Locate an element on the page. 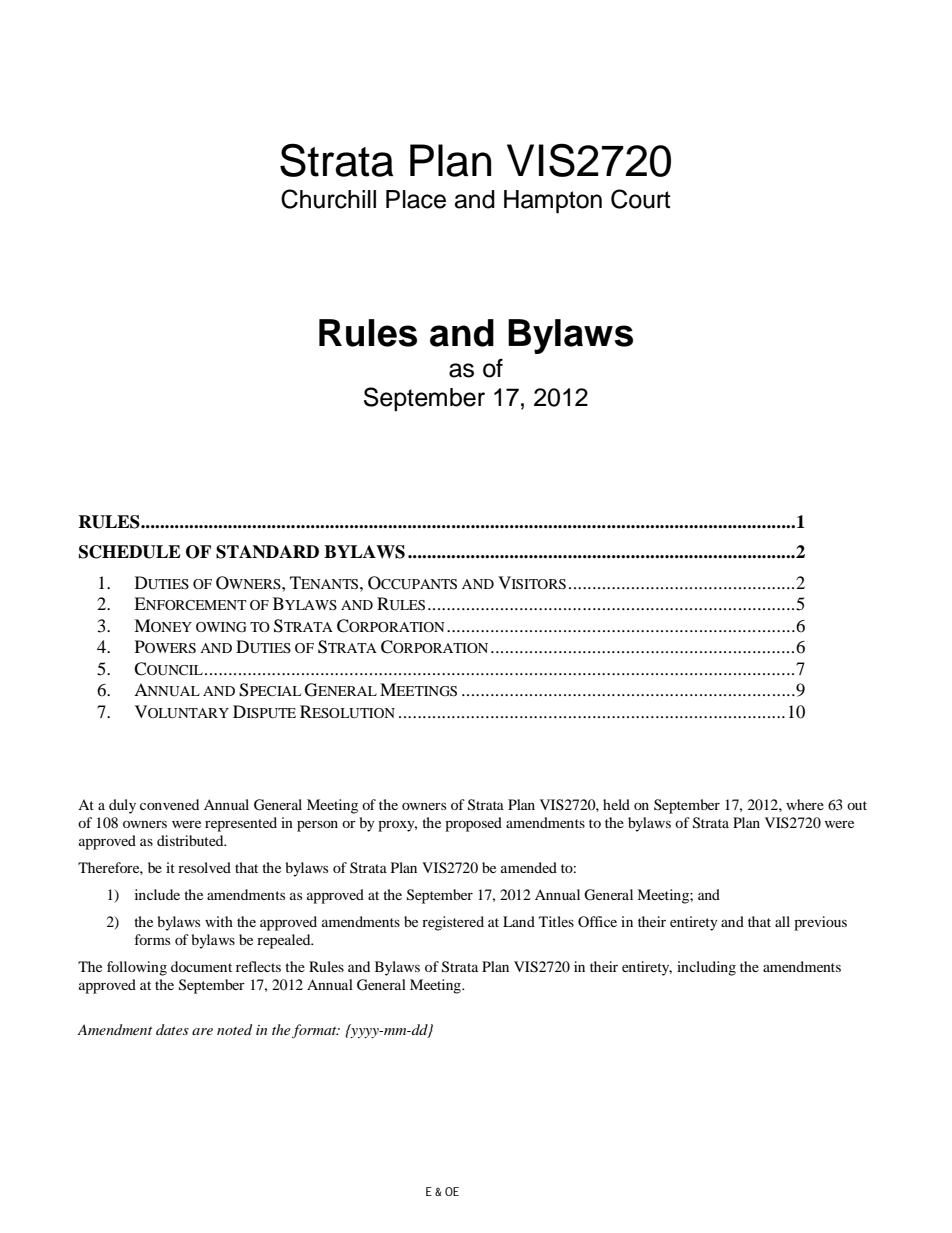 The image size is (952, 1233). convened is located at coordinates (169, 804).
